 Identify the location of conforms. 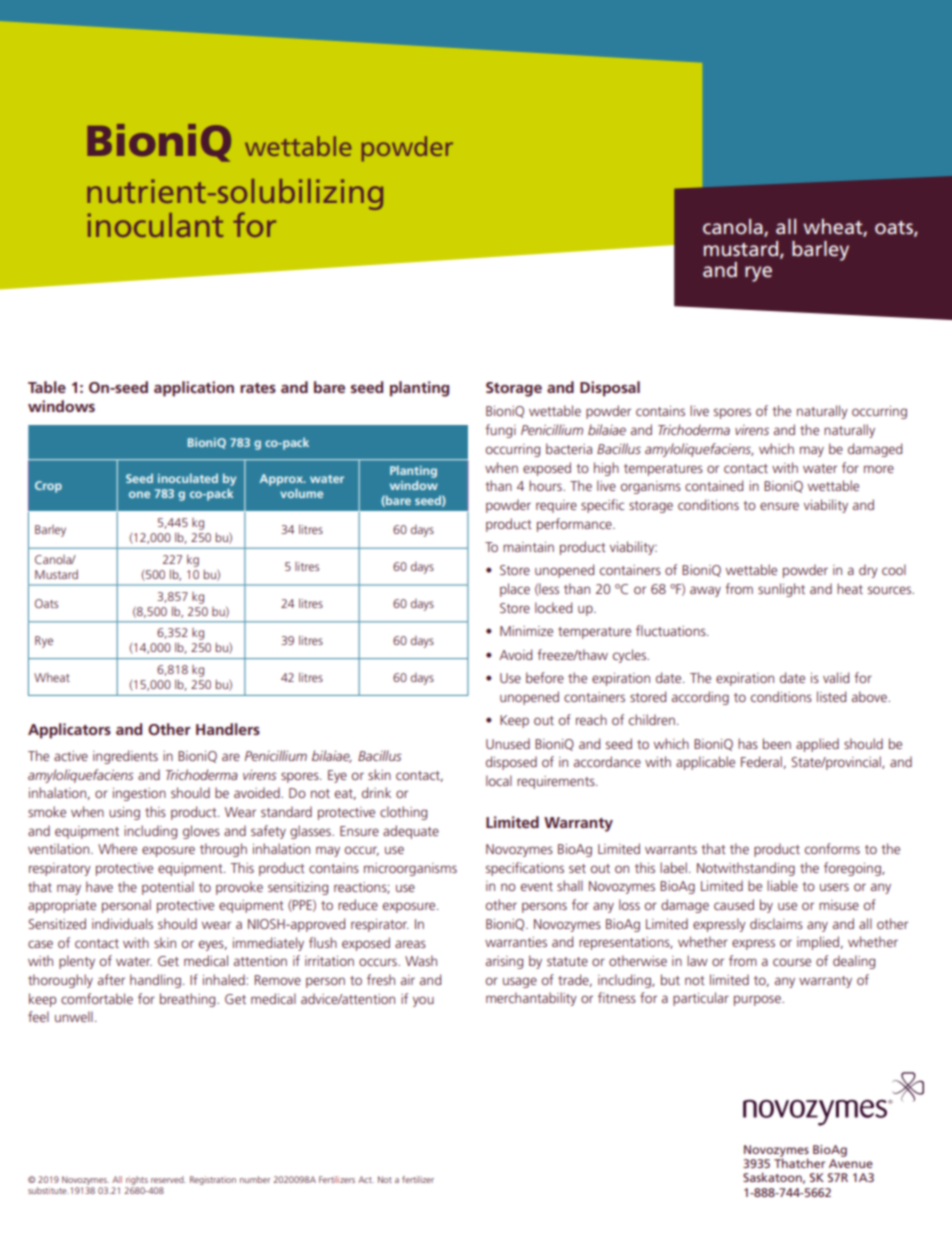
(832, 848).
